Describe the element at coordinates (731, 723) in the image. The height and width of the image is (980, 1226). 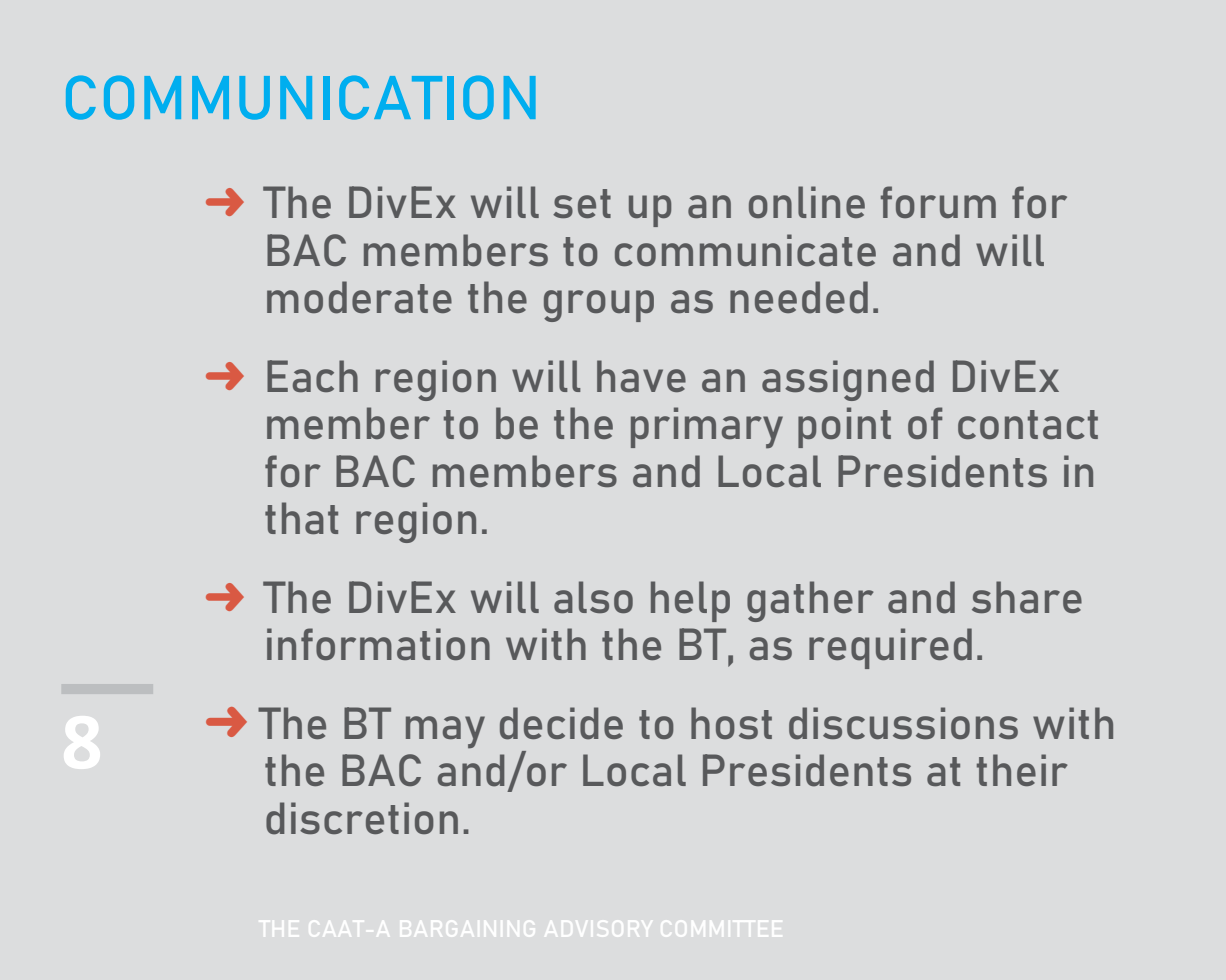
I see `host` at that location.
